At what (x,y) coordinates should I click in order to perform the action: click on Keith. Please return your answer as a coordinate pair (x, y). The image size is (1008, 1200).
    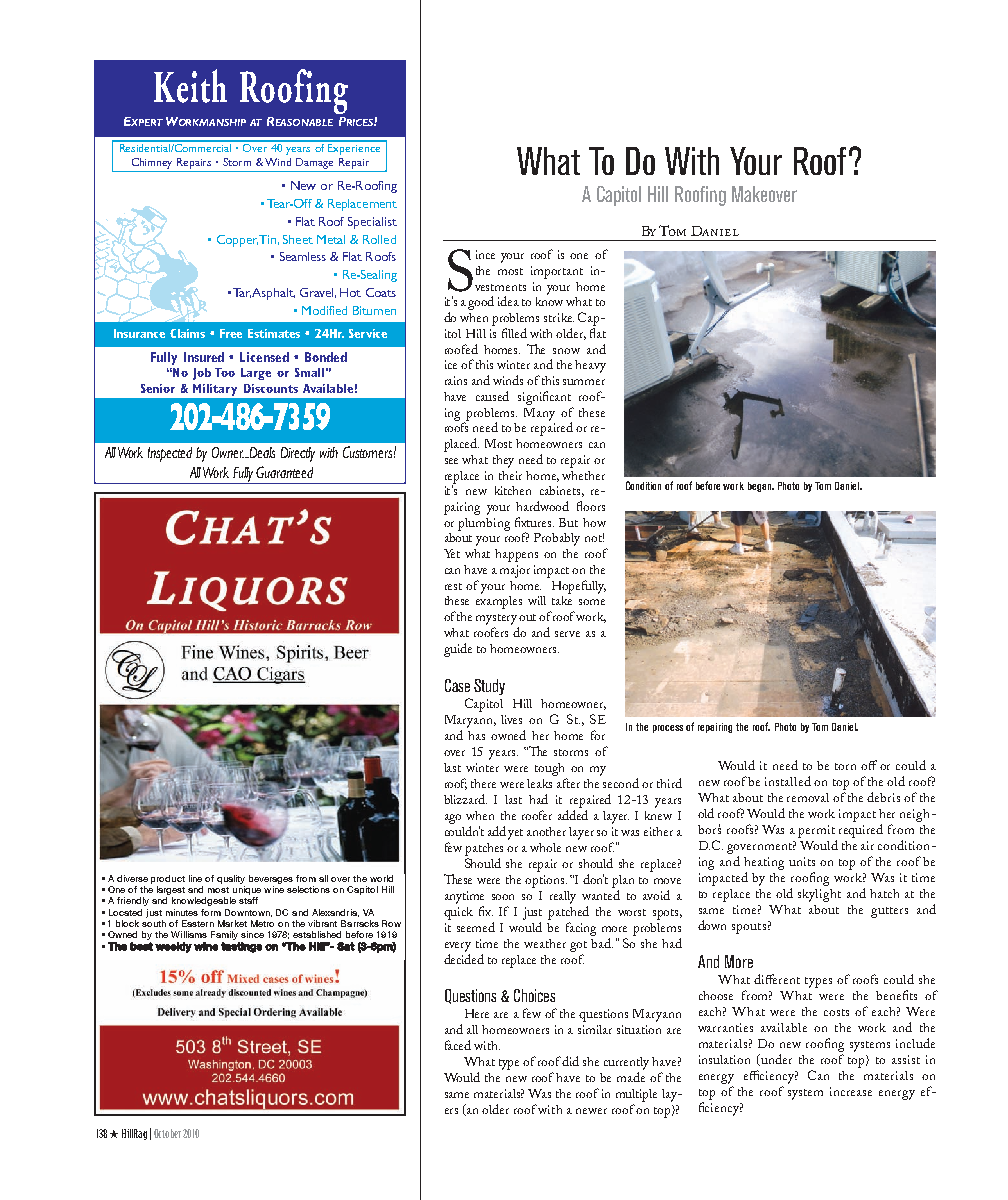
    Looking at the image, I should click on (190, 86).
